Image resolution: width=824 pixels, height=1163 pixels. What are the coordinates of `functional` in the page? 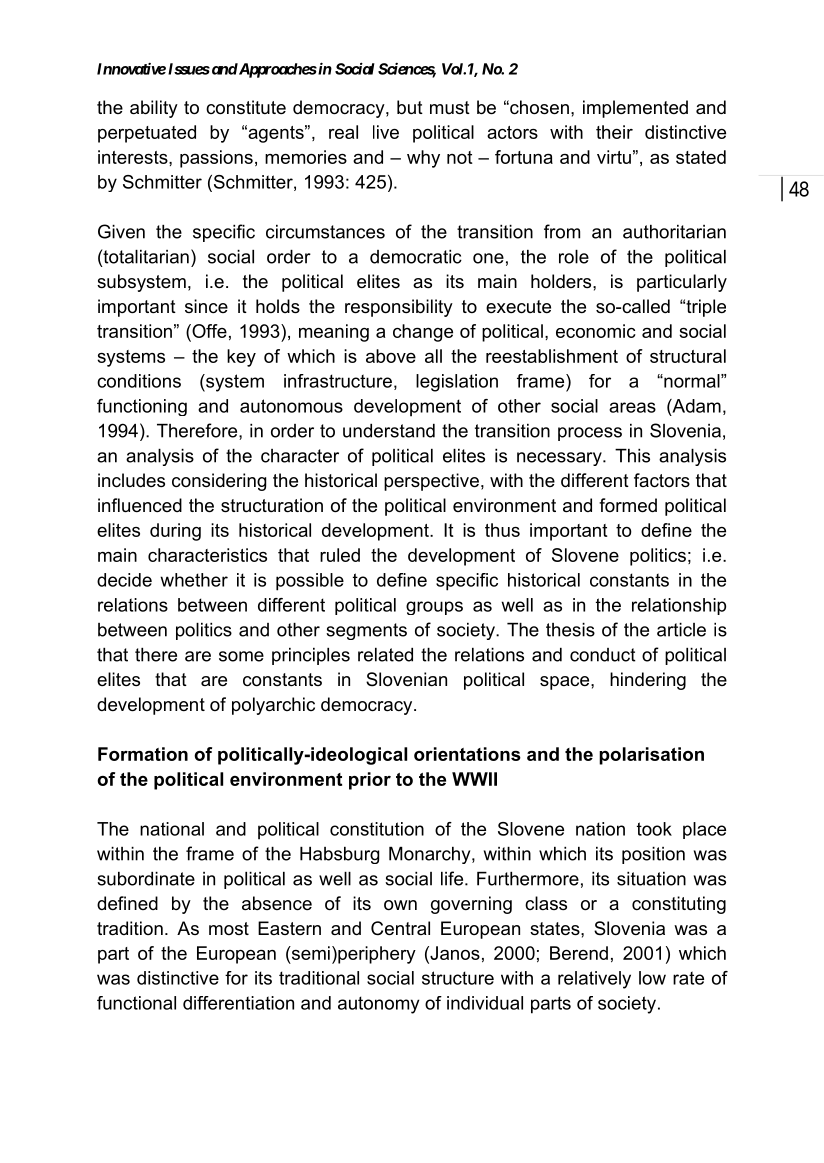 It's located at (136, 1003).
